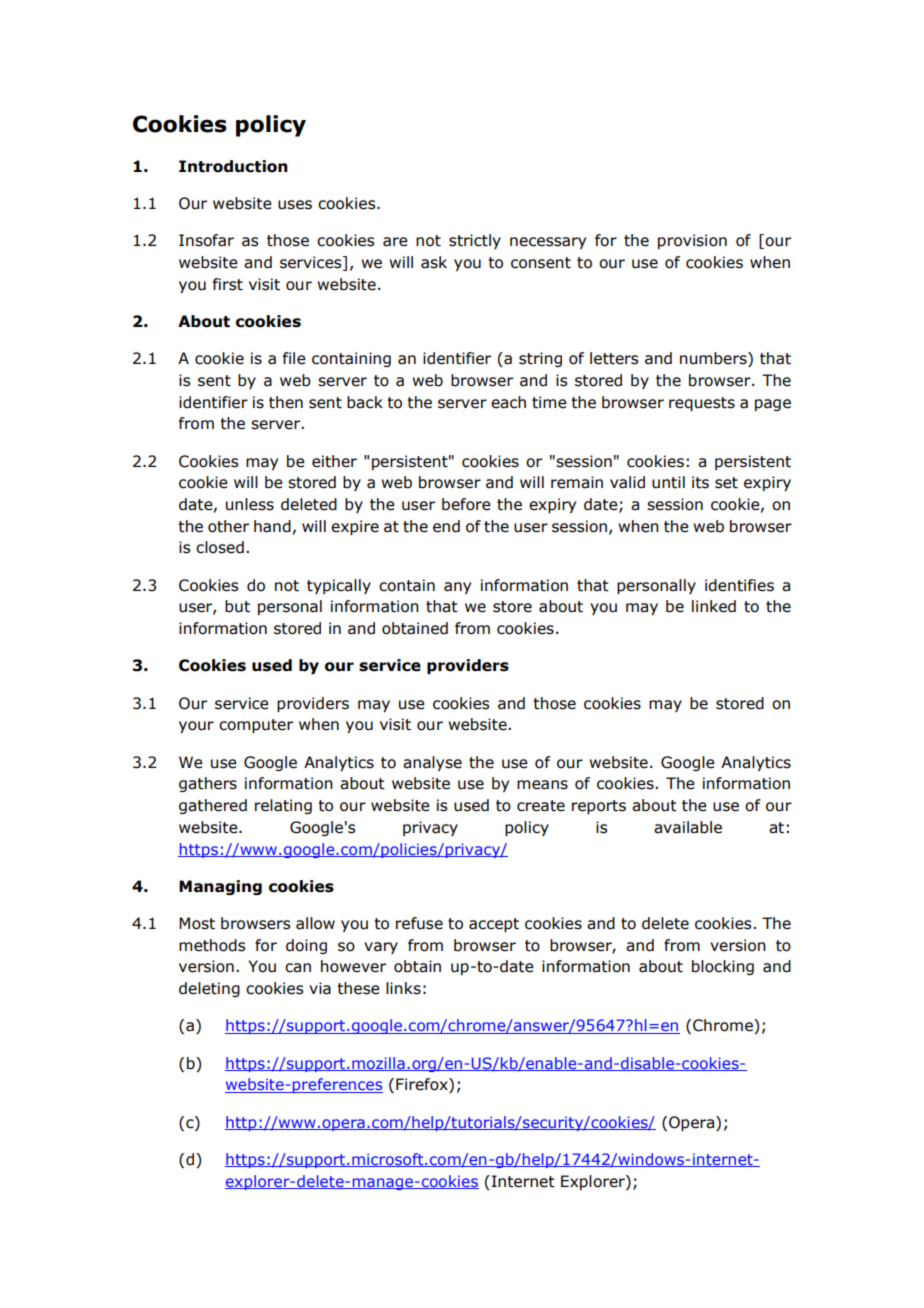  I want to click on can, so click(298, 968).
